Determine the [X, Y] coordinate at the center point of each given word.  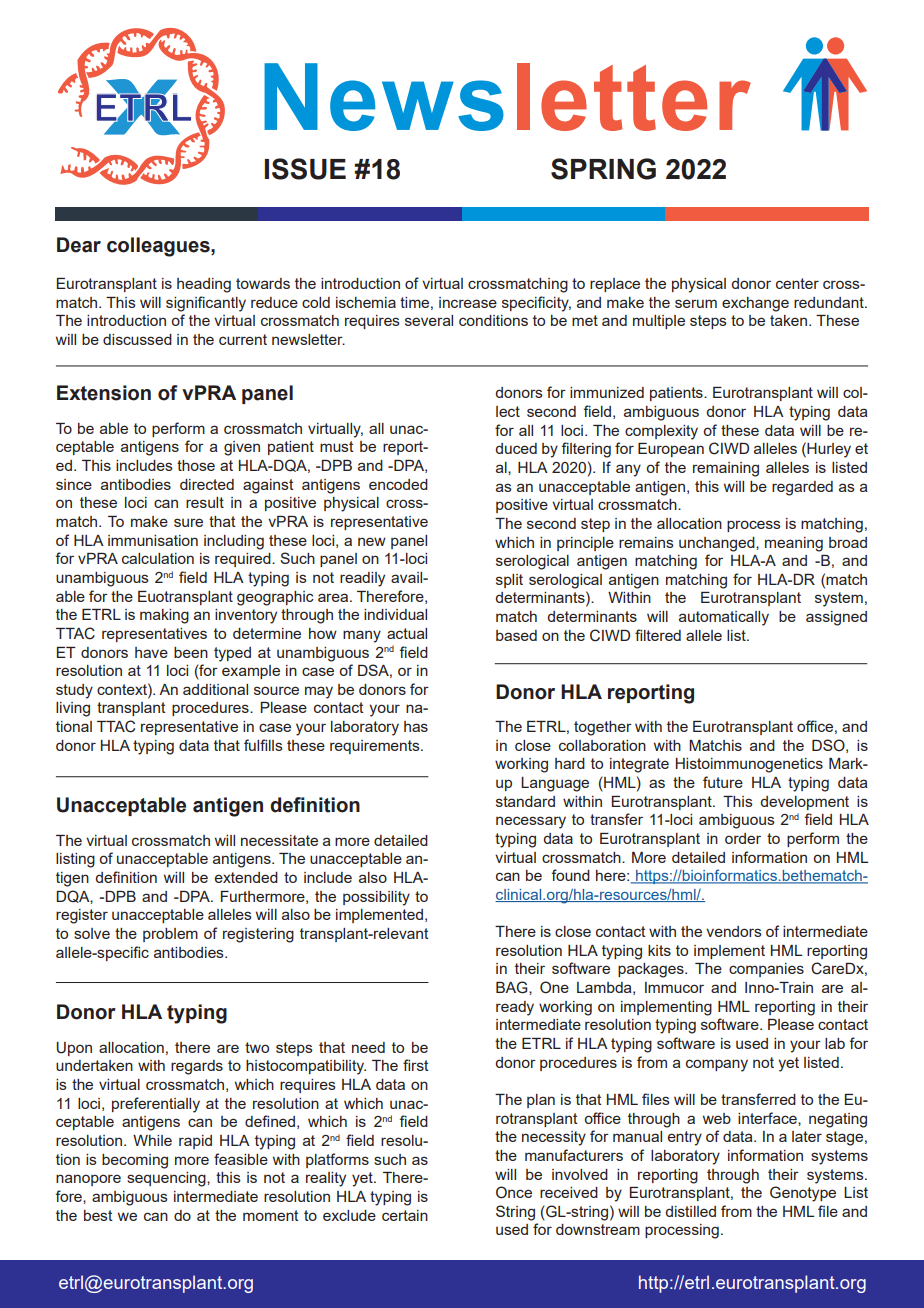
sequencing [167, 1179]
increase [468, 302]
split [509, 581]
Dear [79, 245]
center [797, 283]
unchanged [718, 544]
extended [246, 877]
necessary [531, 822]
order [743, 838]
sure [188, 522]
